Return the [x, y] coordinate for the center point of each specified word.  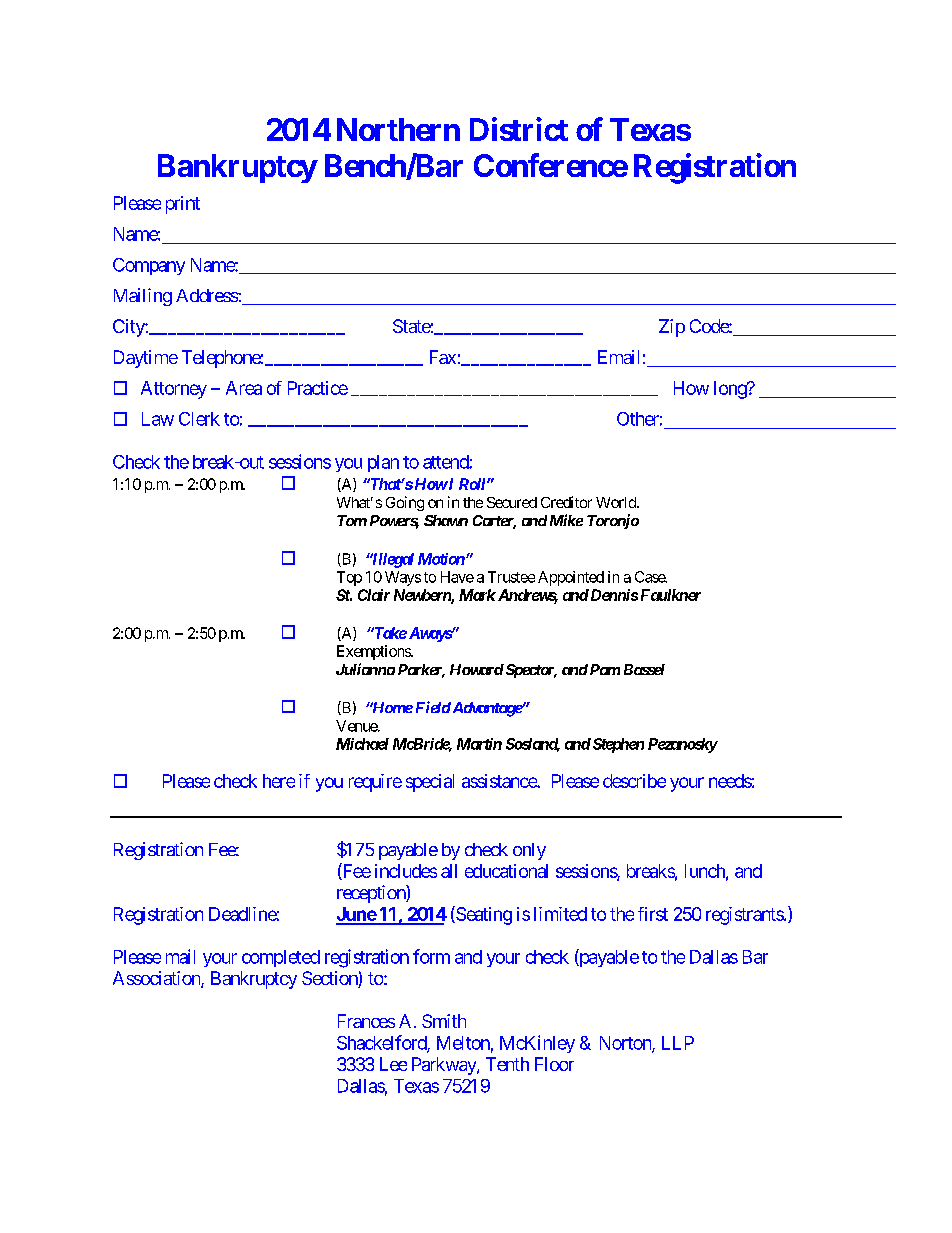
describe [634, 781]
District [519, 129]
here [279, 781]
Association [157, 979]
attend [446, 462]
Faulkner [671, 595]
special [430, 783]
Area [244, 388]
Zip [672, 328]
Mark [477, 595]
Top [349, 578]
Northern [398, 129]
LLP [678, 1043]
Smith [444, 1021]
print [183, 205]
